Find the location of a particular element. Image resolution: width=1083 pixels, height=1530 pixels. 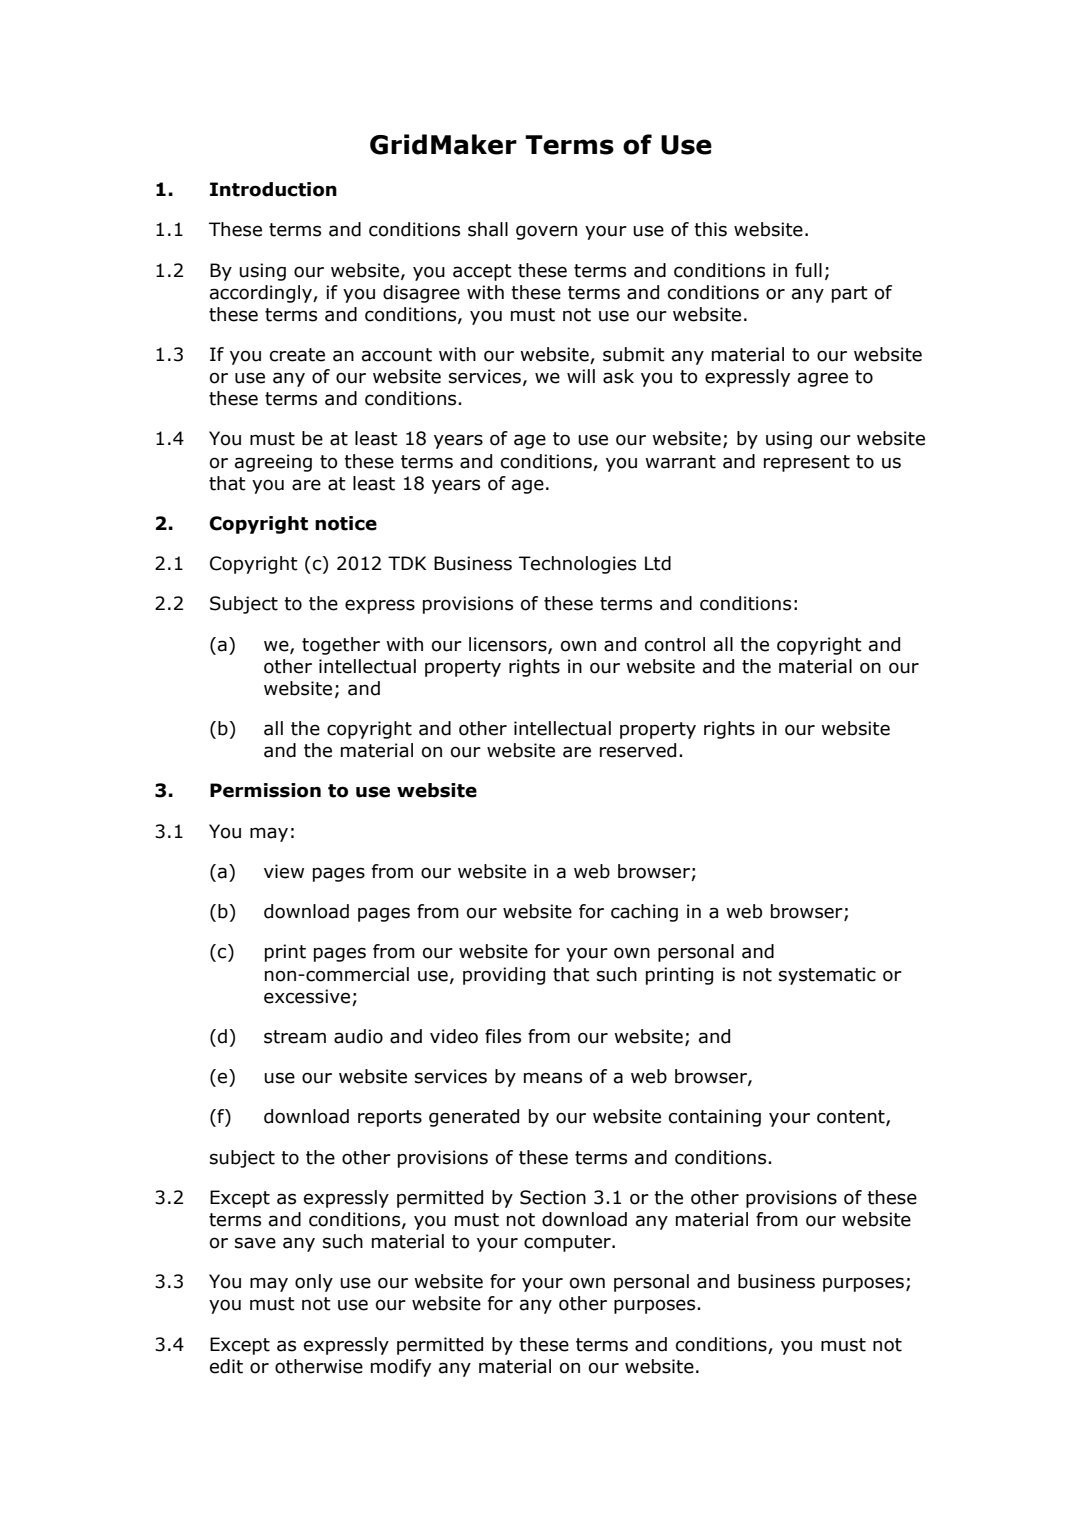

only is located at coordinates (314, 1283).
